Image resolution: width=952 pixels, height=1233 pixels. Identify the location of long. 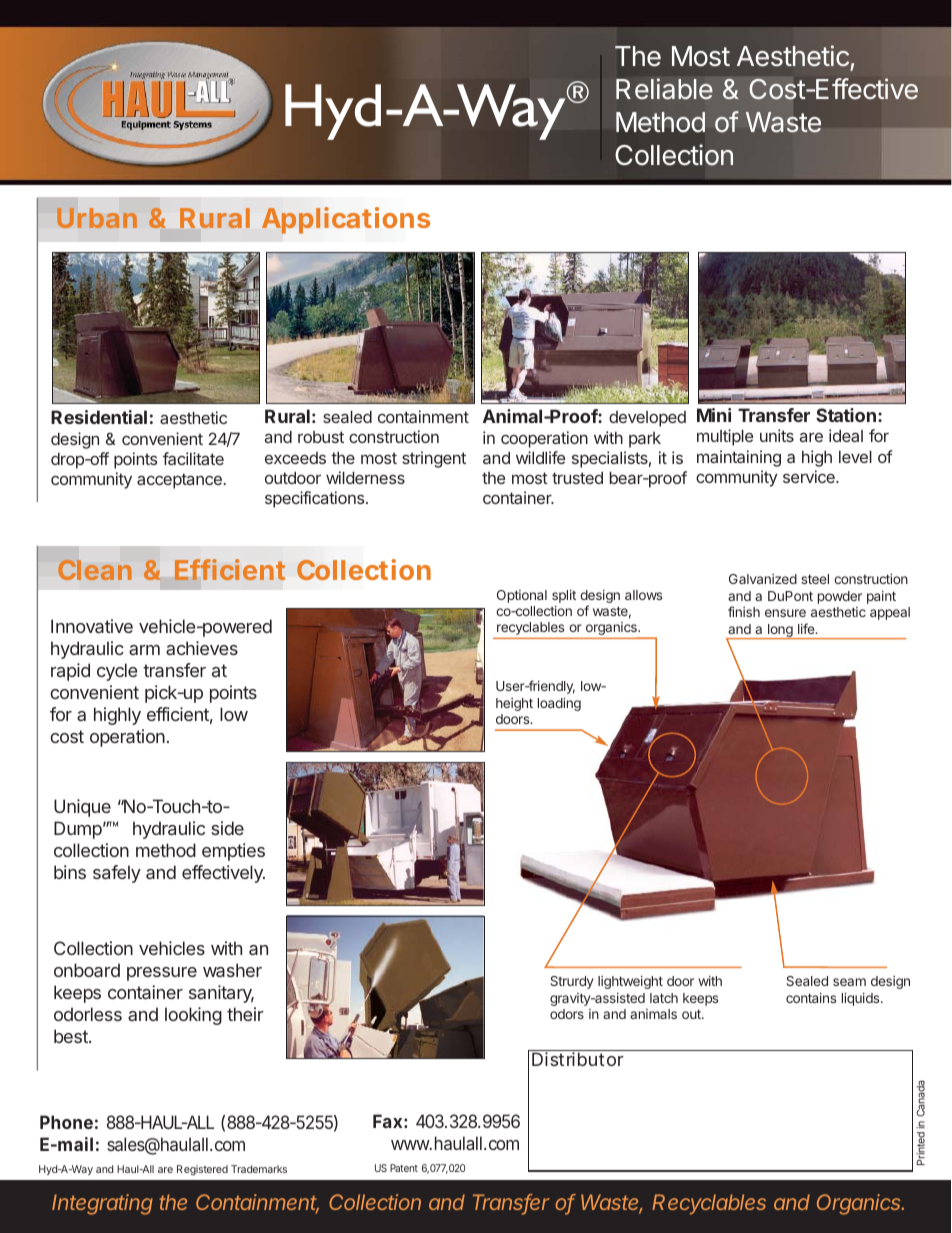
(780, 631).
